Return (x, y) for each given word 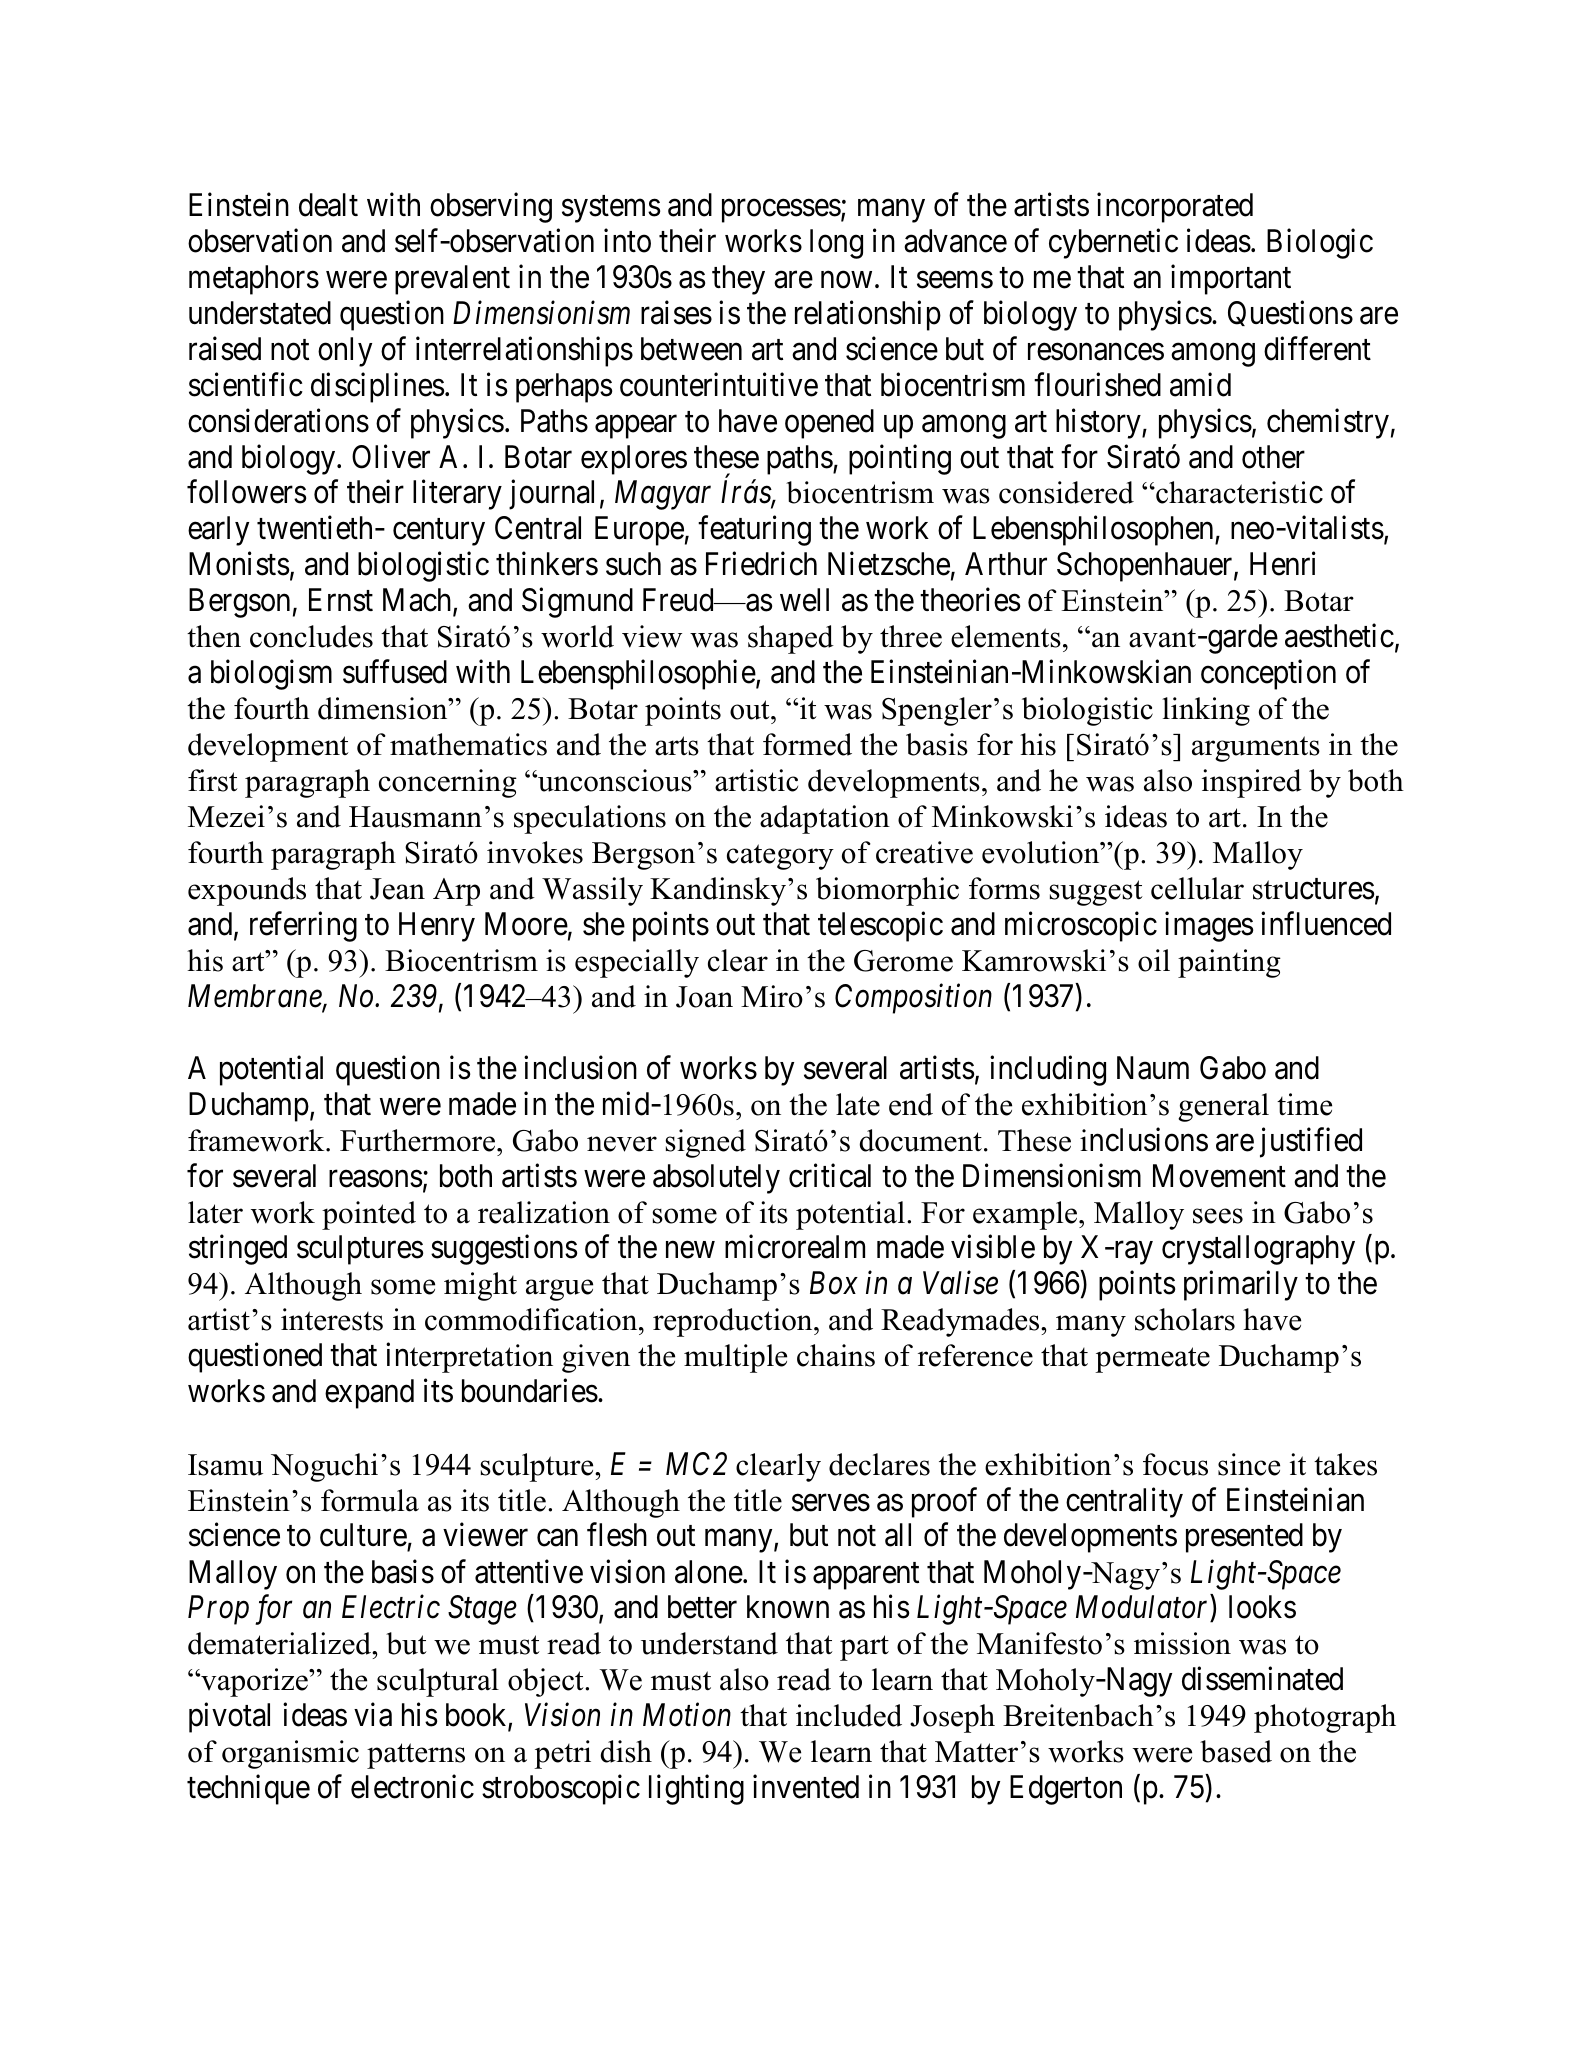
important (1231, 280)
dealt (328, 205)
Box (834, 1283)
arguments (1256, 749)
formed (807, 744)
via (373, 1715)
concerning (448, 783)
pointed (369, 1215)
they (738, 280)
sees (1218, 1216)
